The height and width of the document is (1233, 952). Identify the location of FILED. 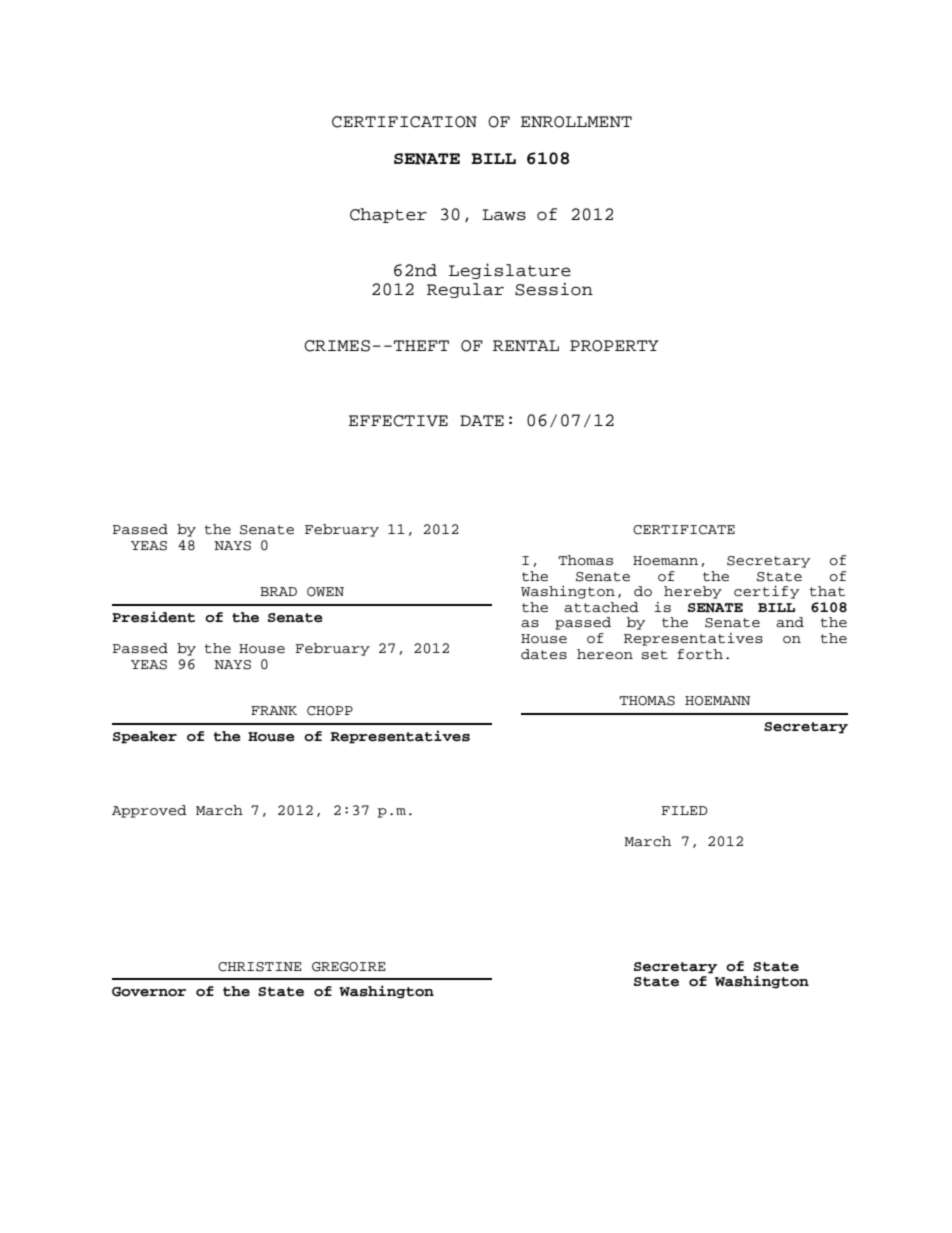
(684, 810).
